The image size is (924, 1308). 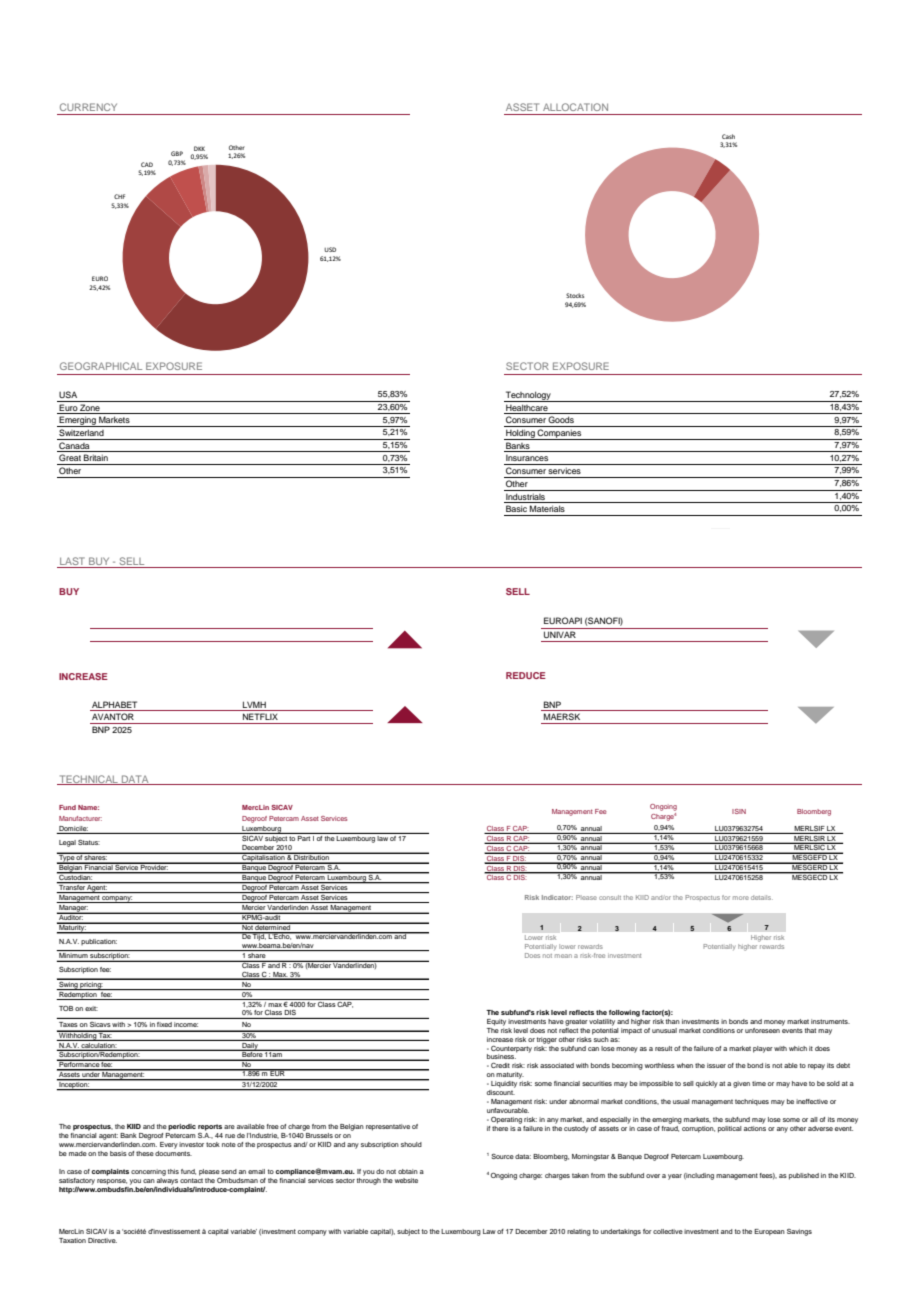 I want to click on Companies, so click(x=560, y=434).
